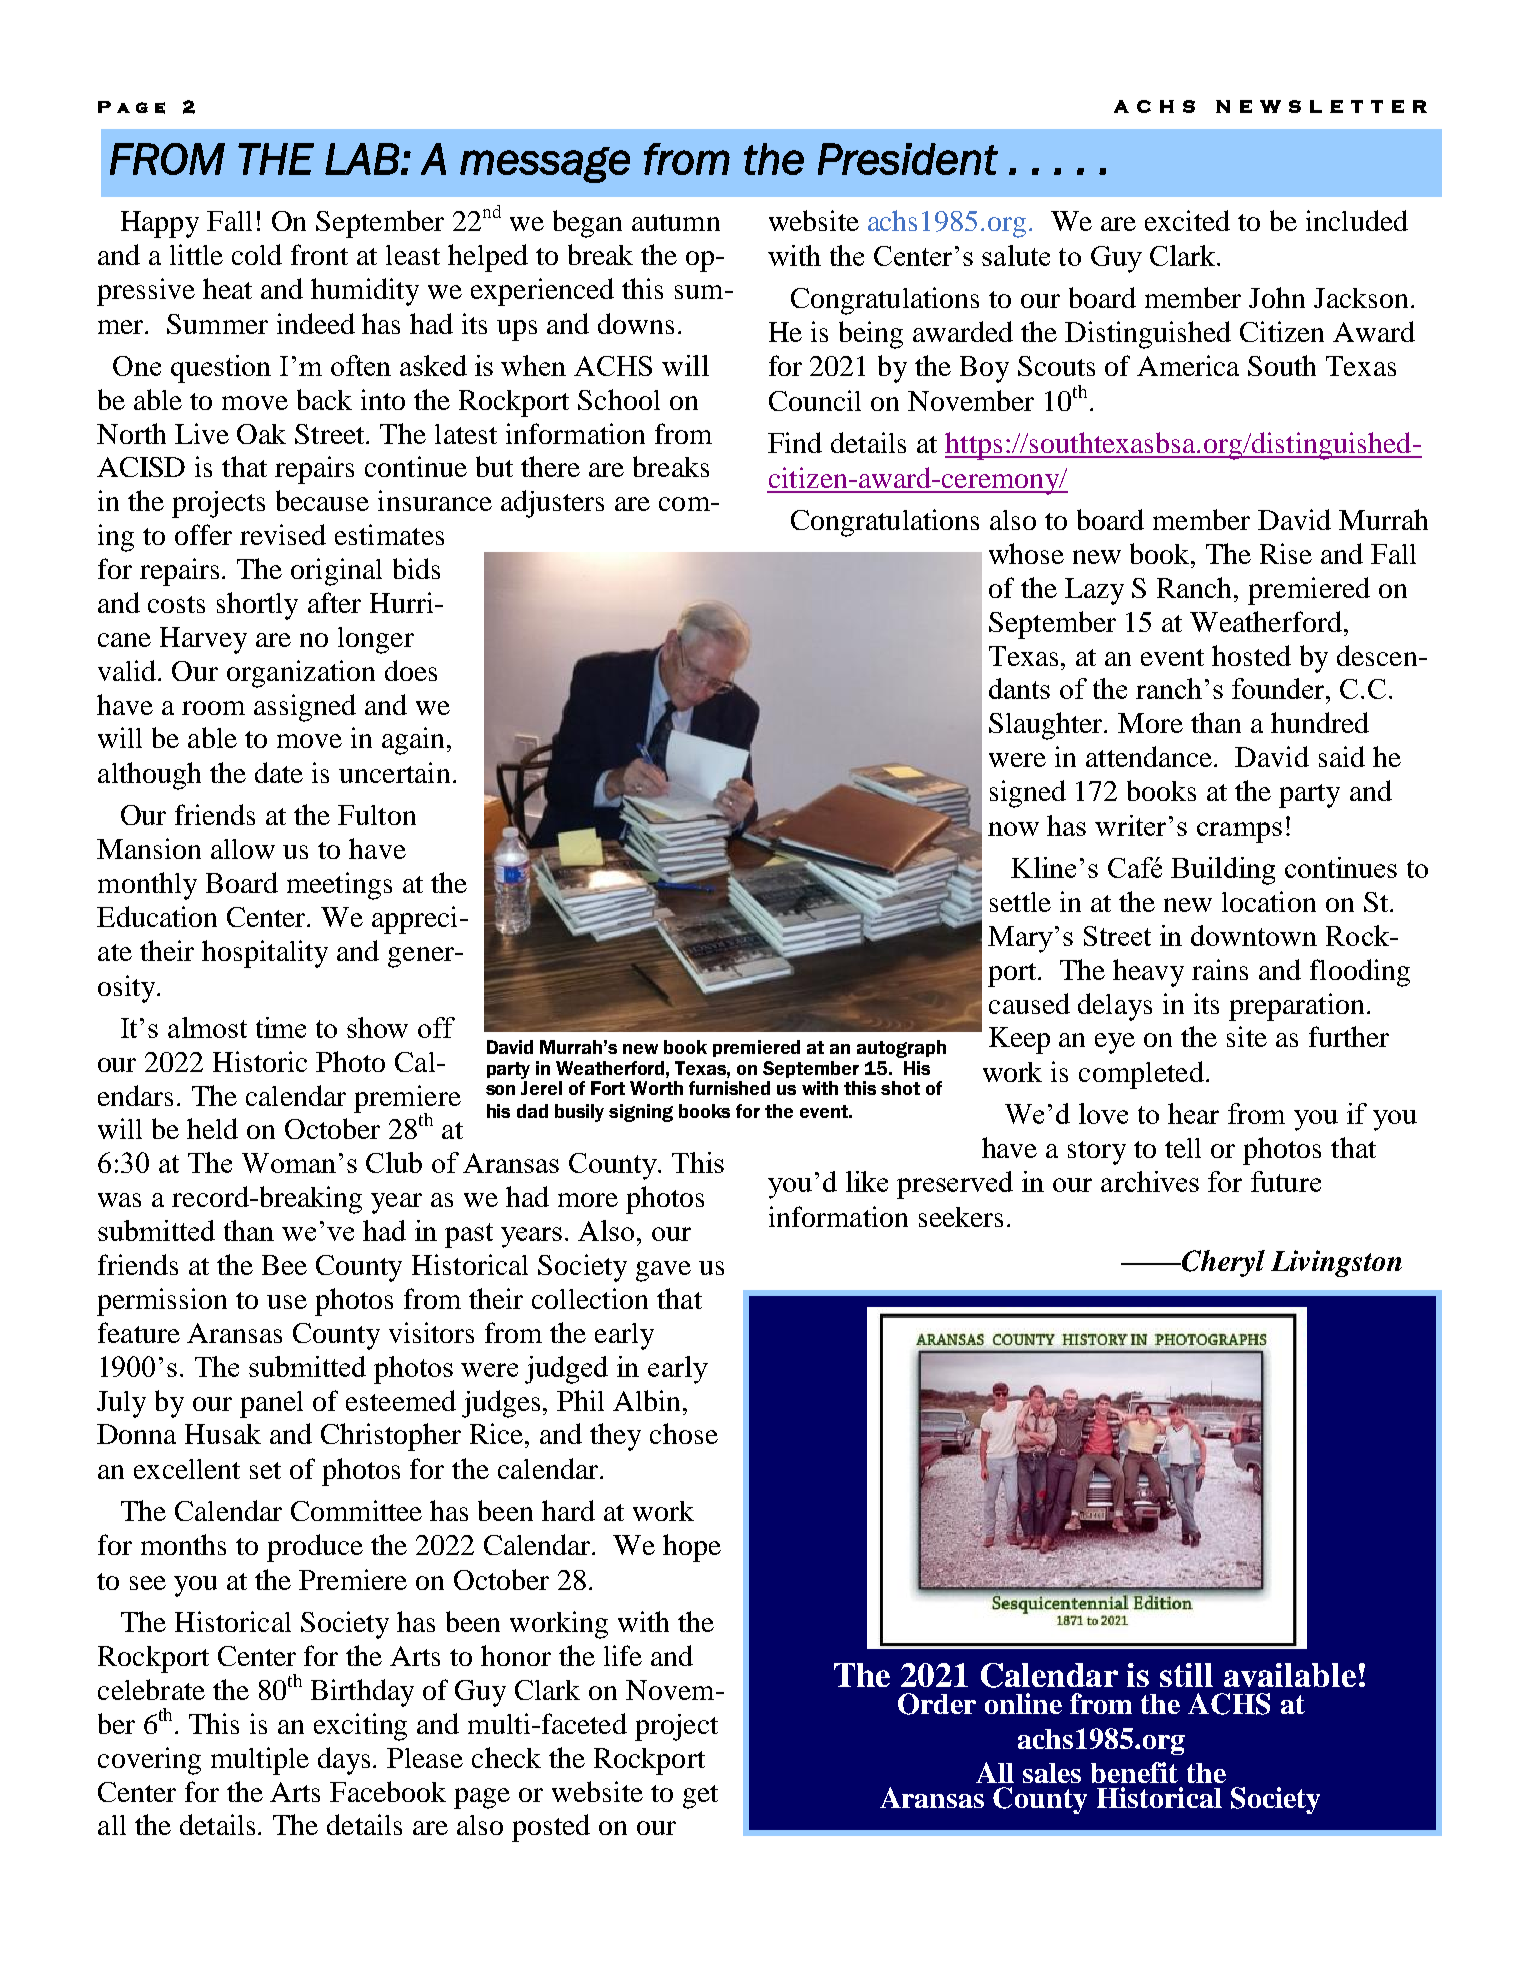 This page has width=1532, height=1983. I want to click on time, so click(281, 1027).
